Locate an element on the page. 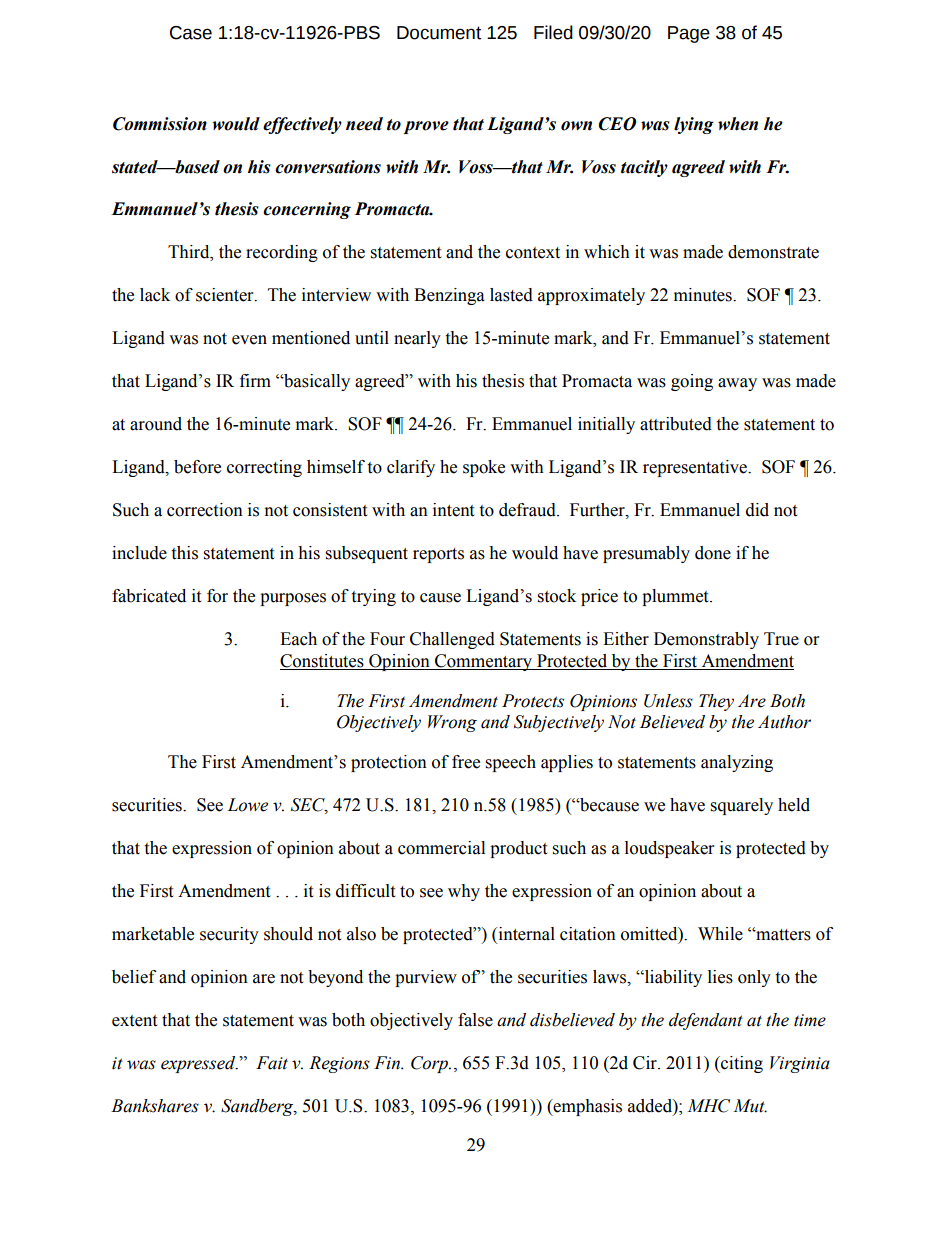  Corp is located at coordinates (430, 1064).
